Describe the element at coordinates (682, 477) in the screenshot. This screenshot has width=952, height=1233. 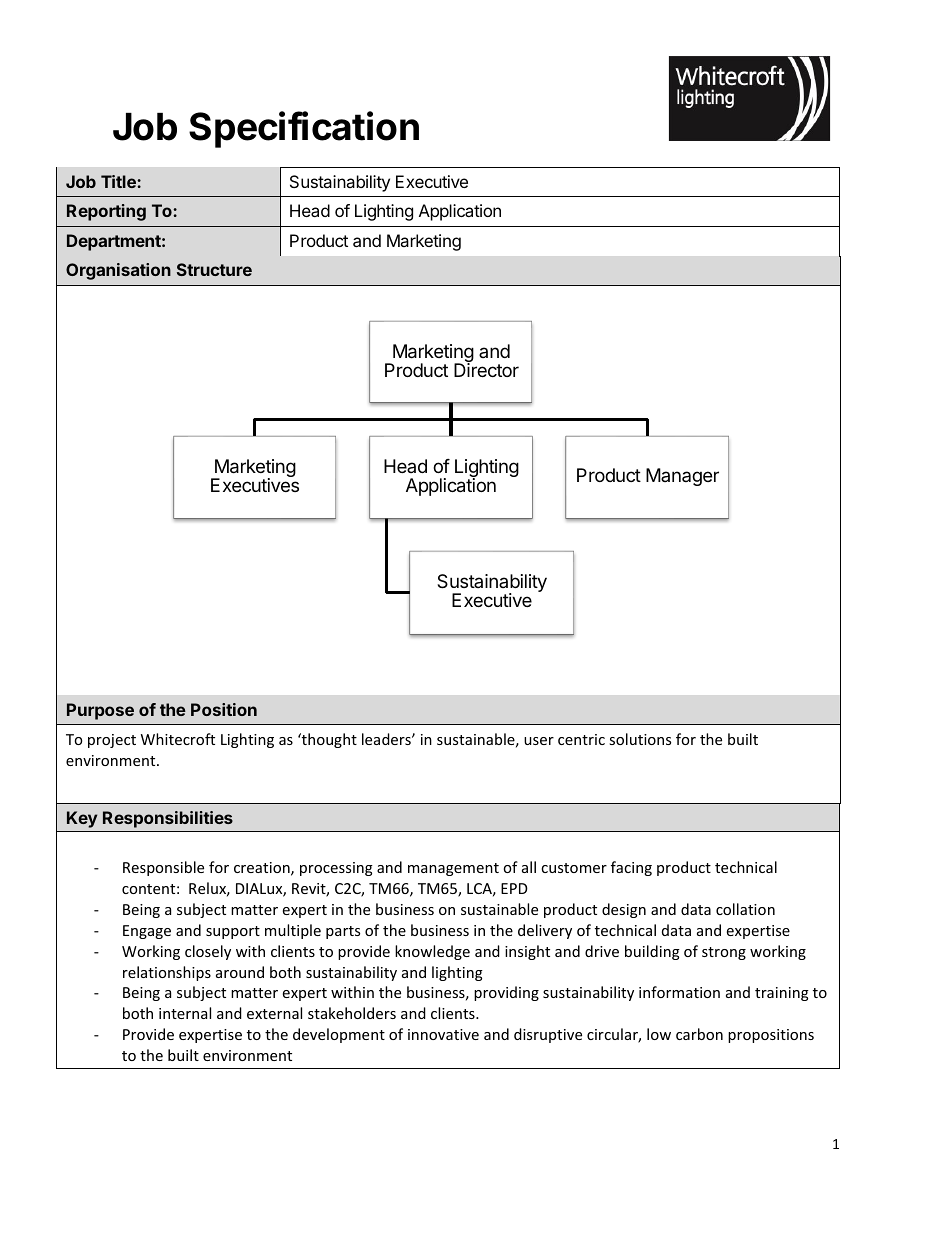
I see `Manager` at that location.
